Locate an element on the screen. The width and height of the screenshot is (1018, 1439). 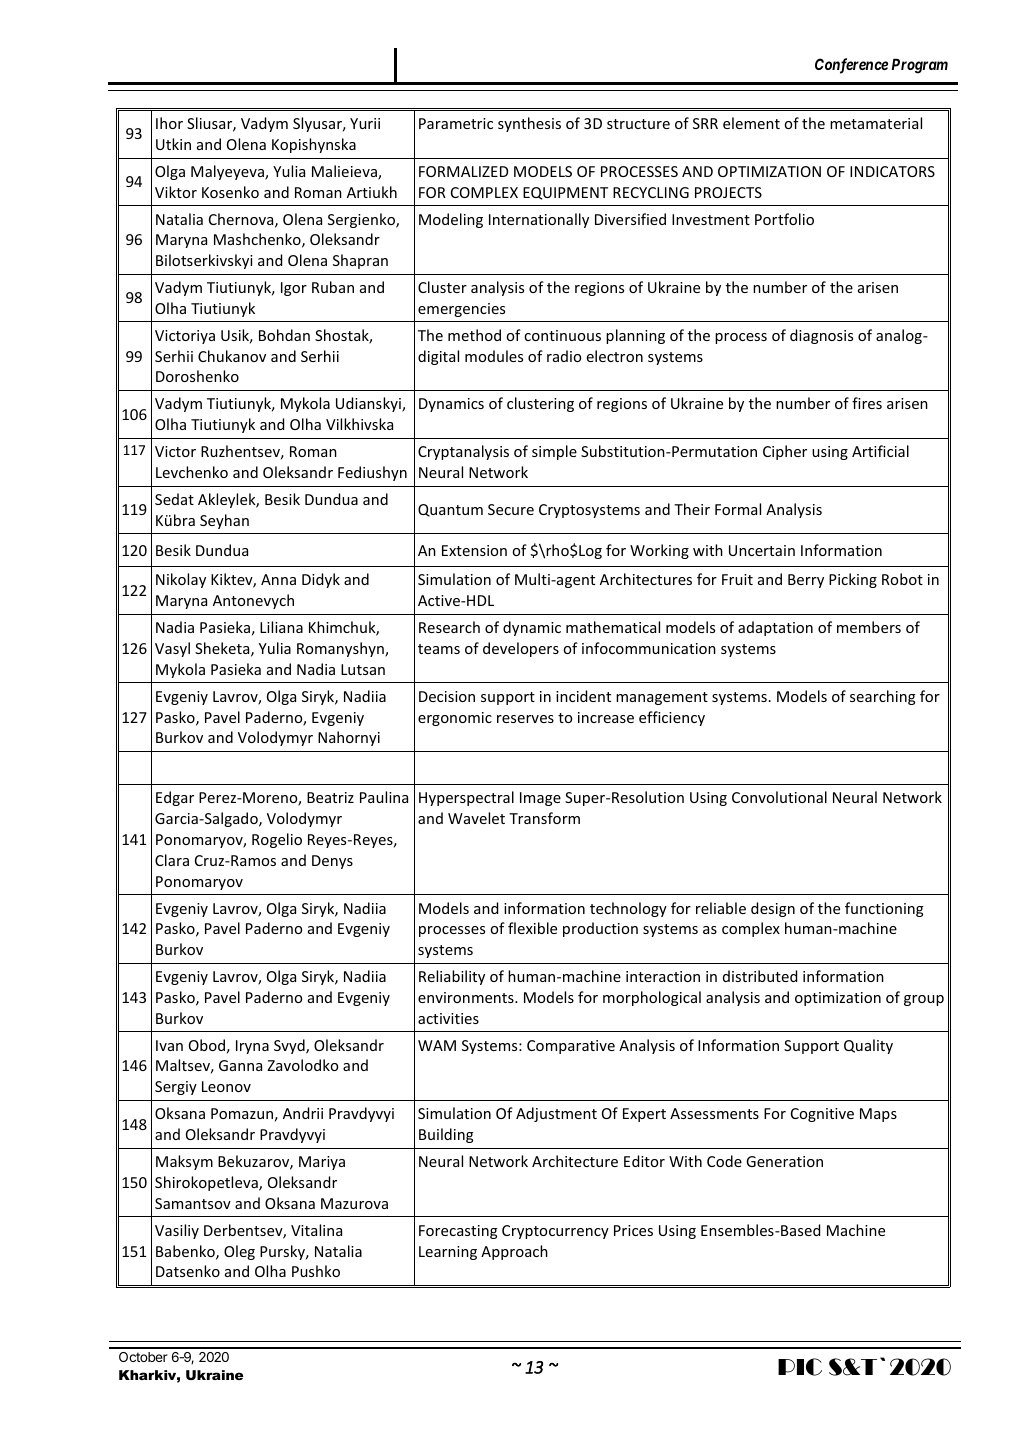
Generation is located at coordinates (784, 1161).
